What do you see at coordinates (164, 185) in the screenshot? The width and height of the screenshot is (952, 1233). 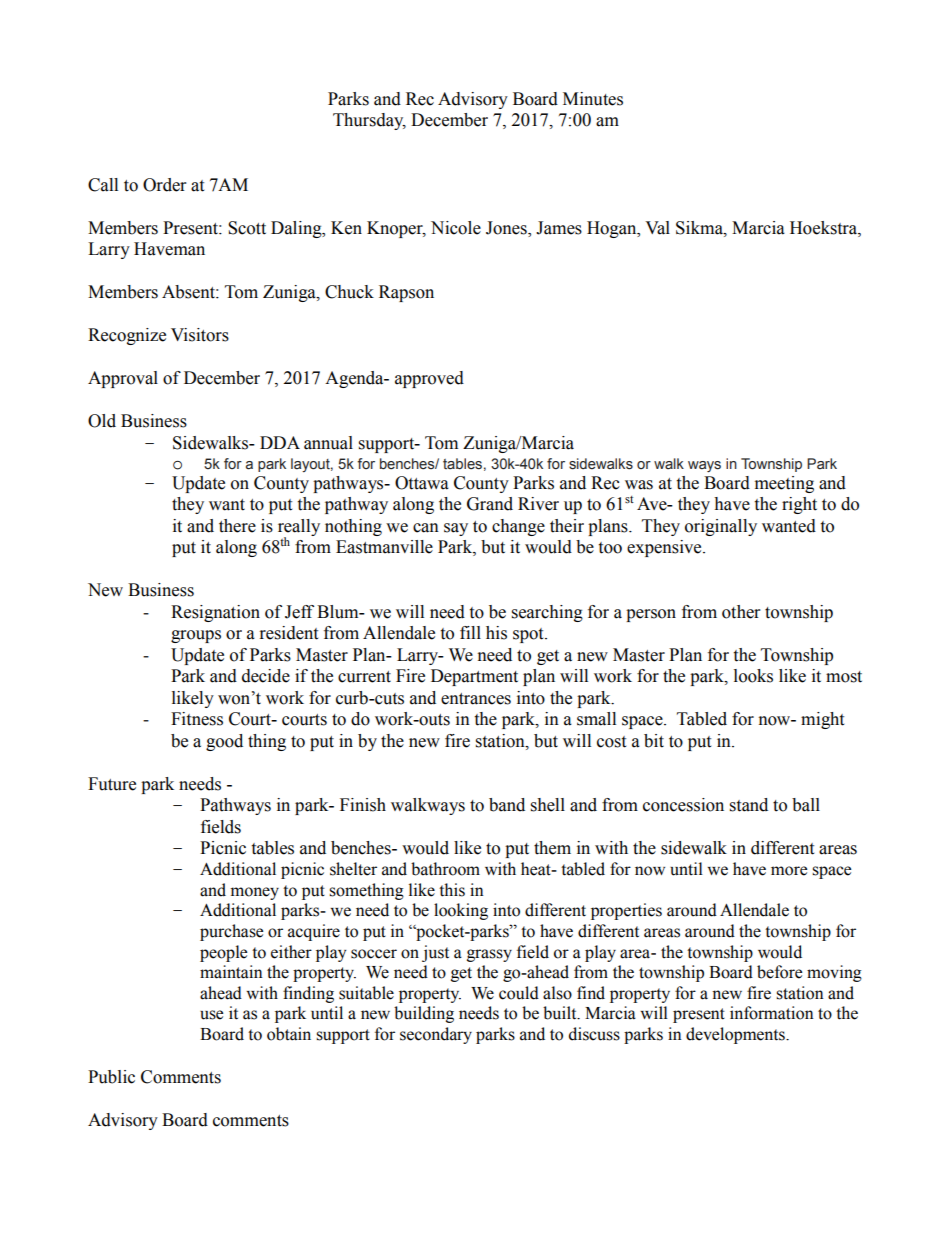 I see `Order` at bounding box center [164, 185].
